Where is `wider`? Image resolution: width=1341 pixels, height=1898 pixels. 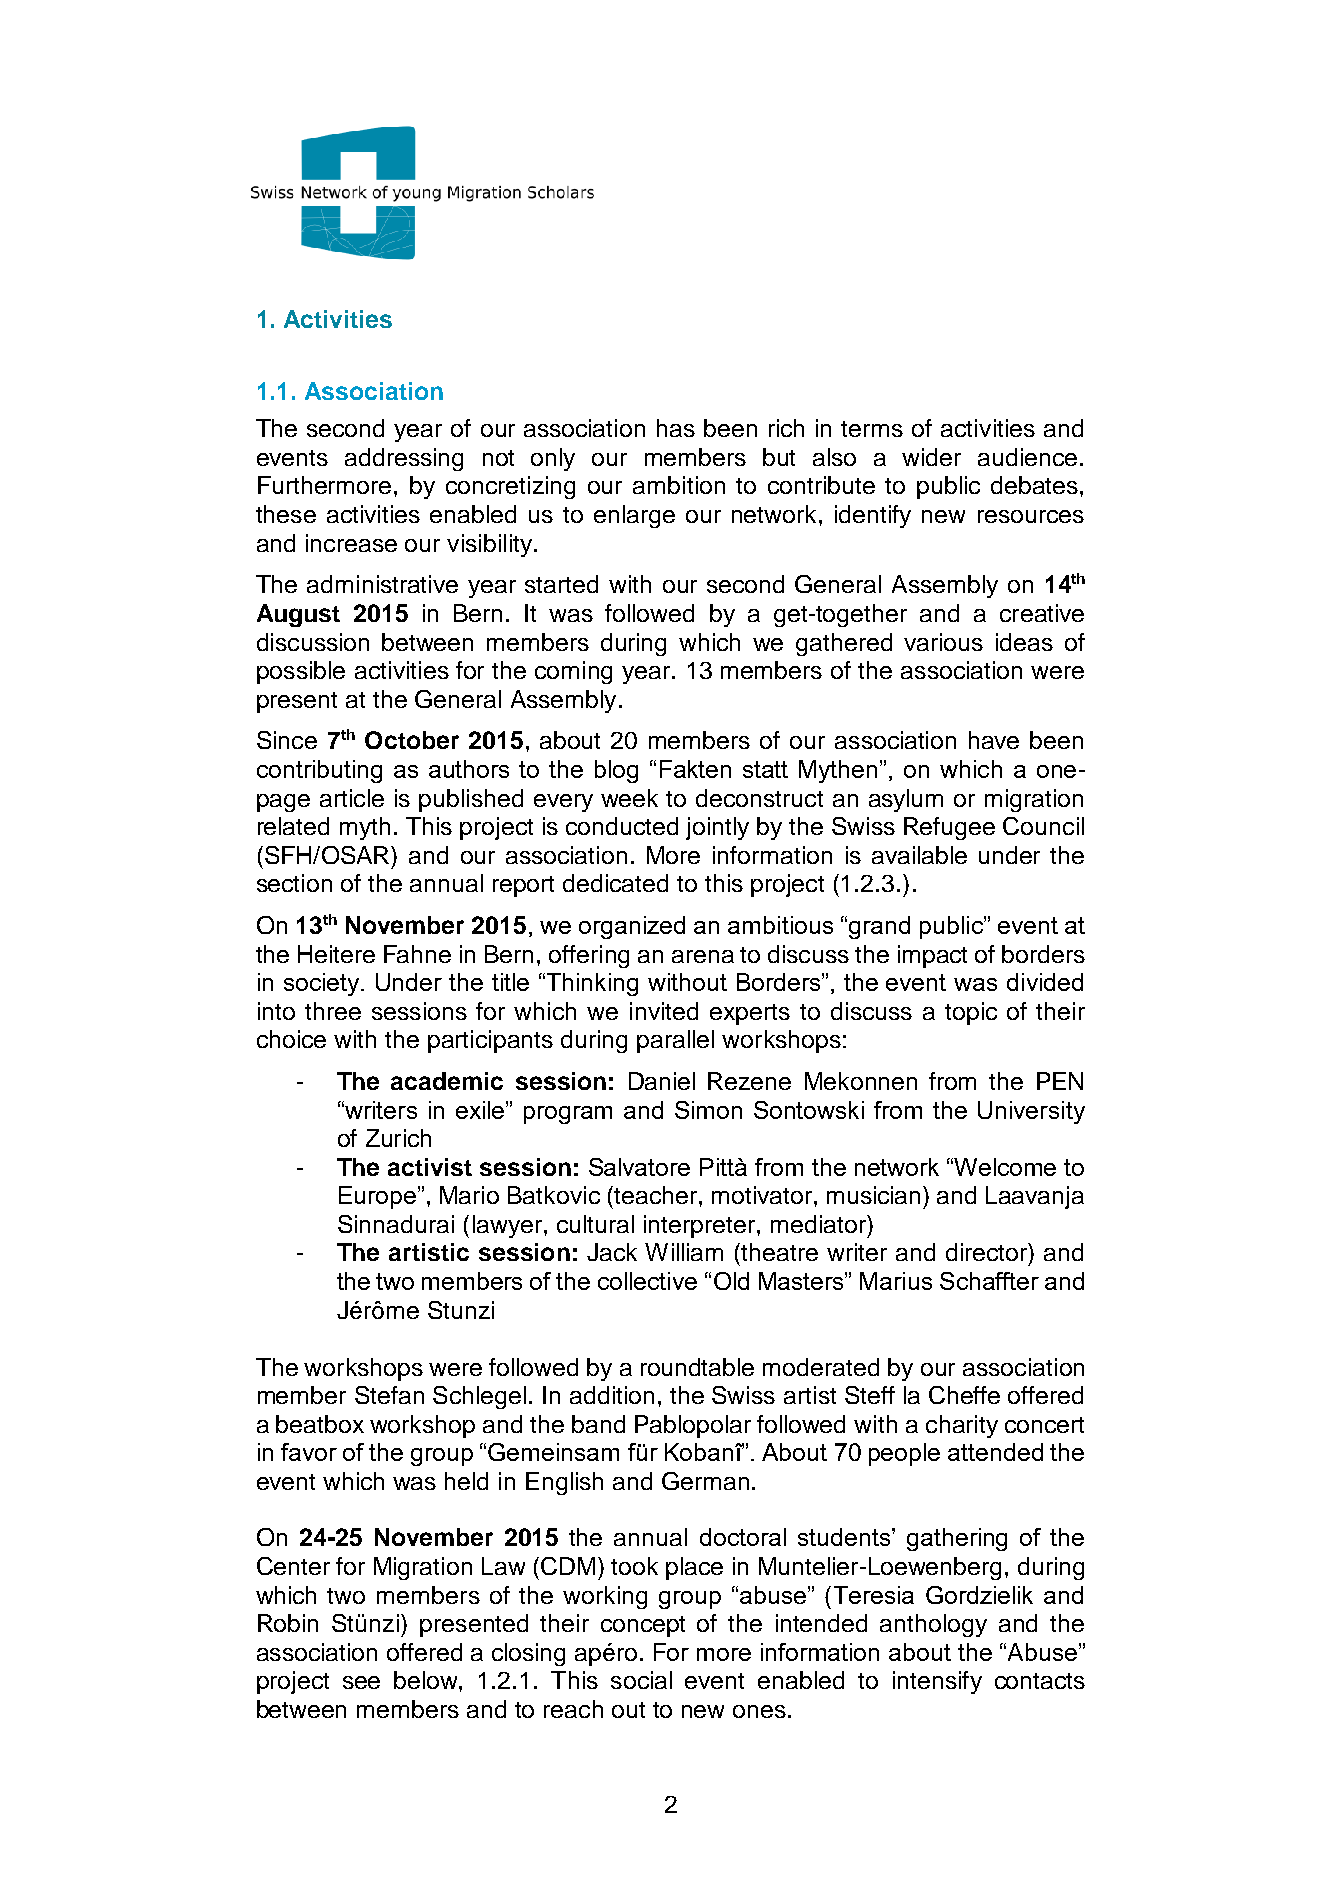
wider is located at coordinates (931, 457).
